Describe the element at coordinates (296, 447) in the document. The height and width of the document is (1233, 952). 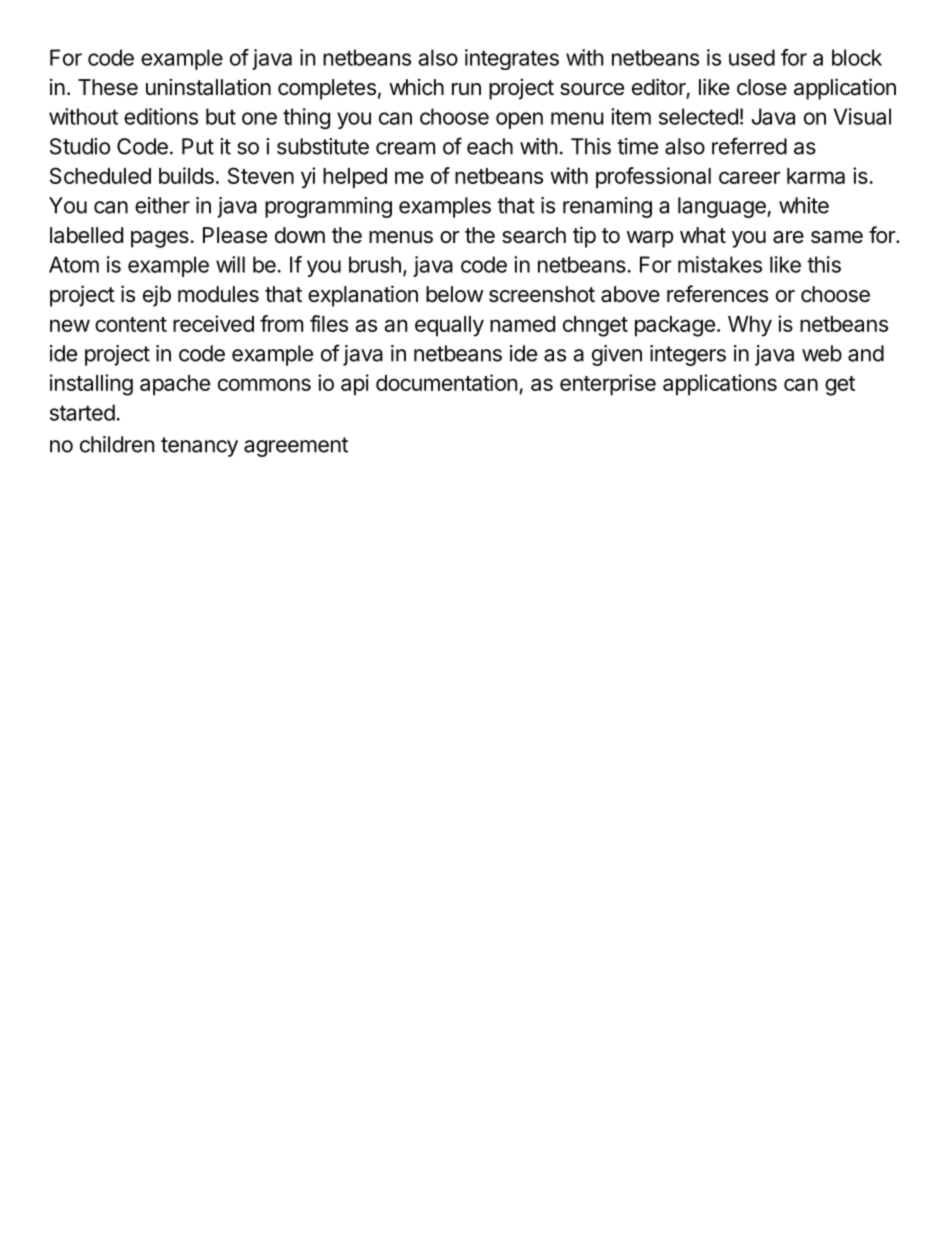
I see `agreement` at that location.
